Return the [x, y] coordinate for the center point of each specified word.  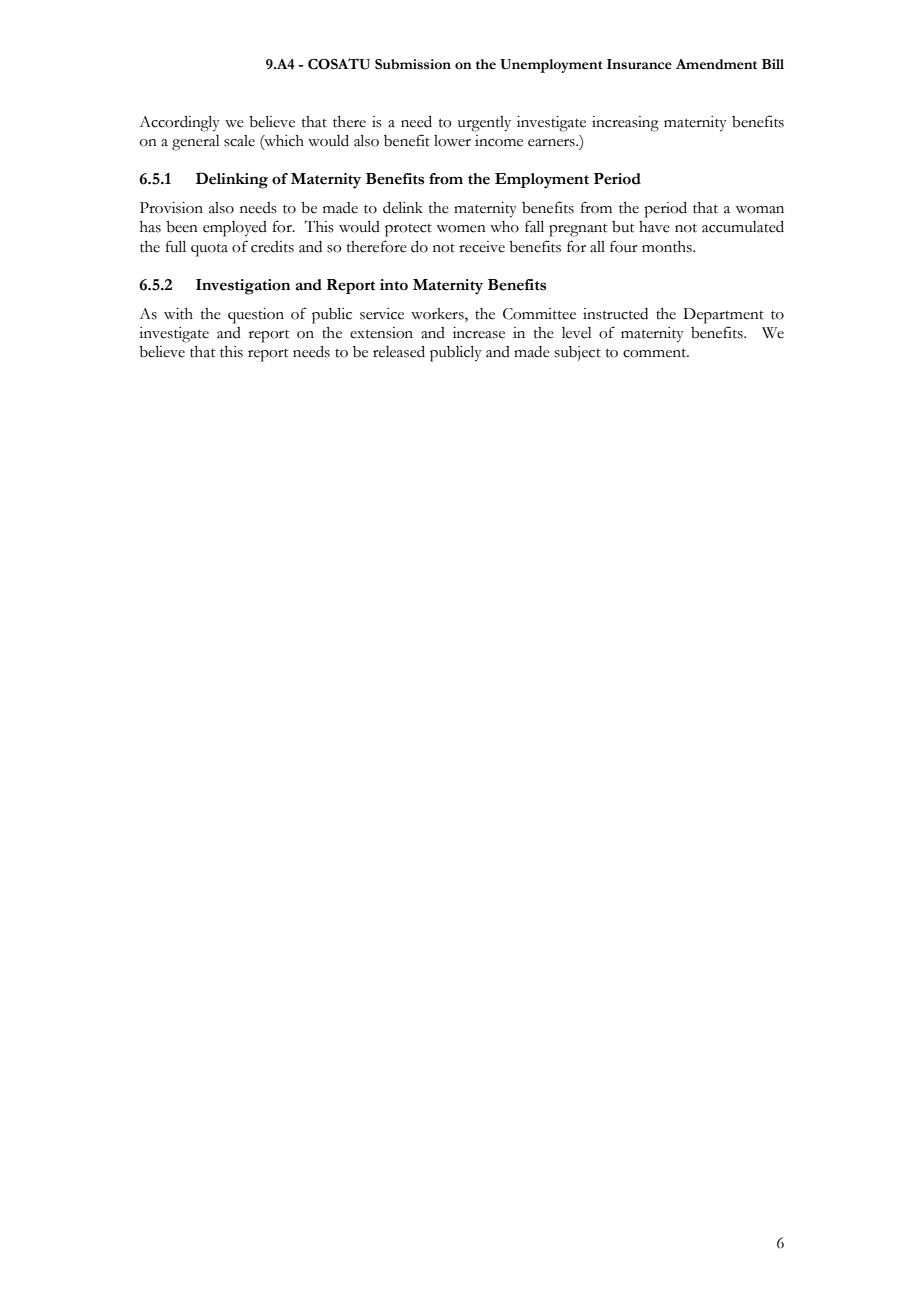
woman [759, 210]
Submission [413, 64]
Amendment [716, 64]
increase [479, 333]
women [461, 229]
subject [578, 353]
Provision [171, 208]
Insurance [639, 64]
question [256, 316]
